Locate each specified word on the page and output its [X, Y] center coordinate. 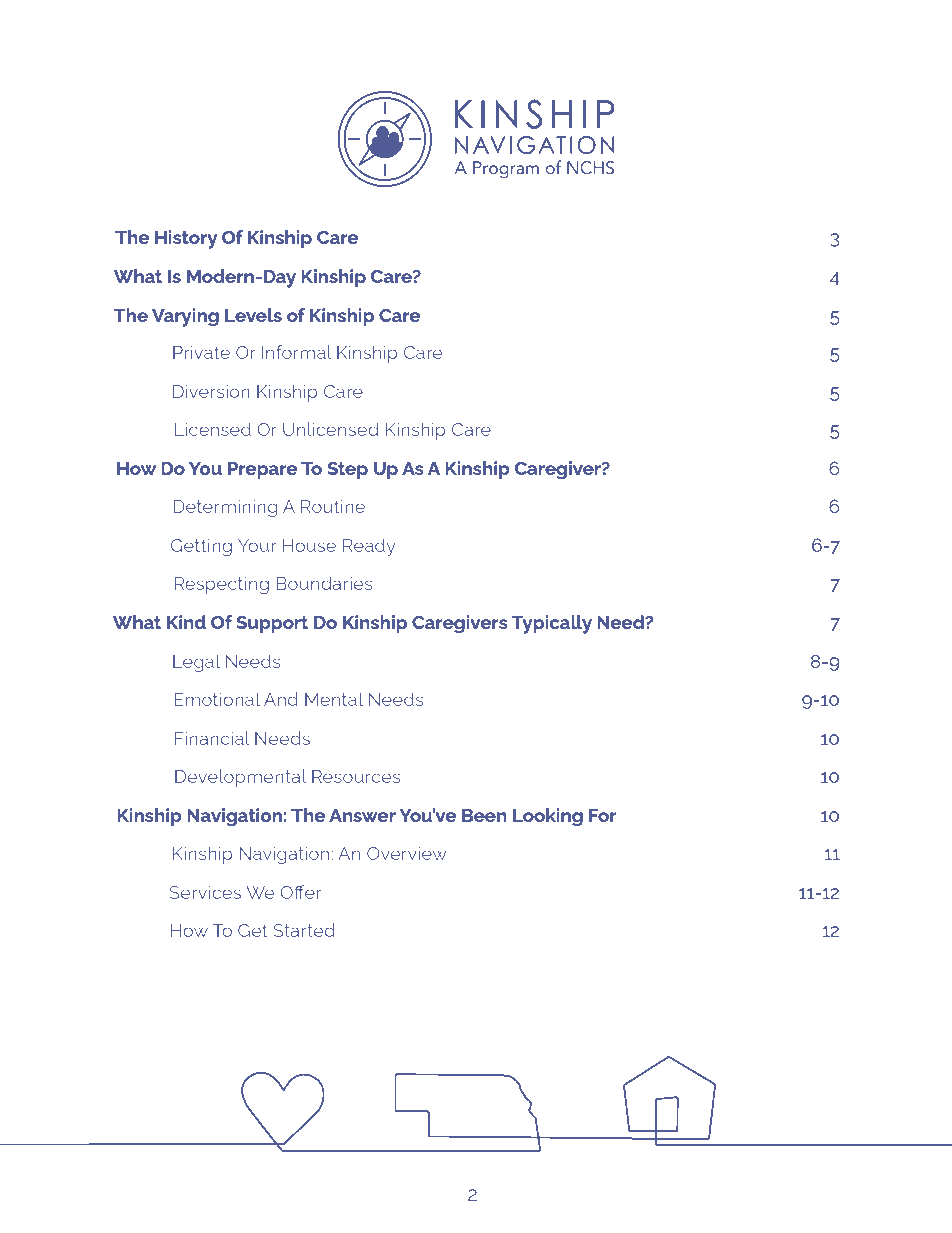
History [186, 239]
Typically [552, 624]
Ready [369, 547]
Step [347, 470]
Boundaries [324, 583]
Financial [212, 738]
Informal [296, 352]
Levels [253, 315]
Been [484, 815]
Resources [356, 776]
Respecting [222, 585]
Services [205, 892]
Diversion [211, 391]
